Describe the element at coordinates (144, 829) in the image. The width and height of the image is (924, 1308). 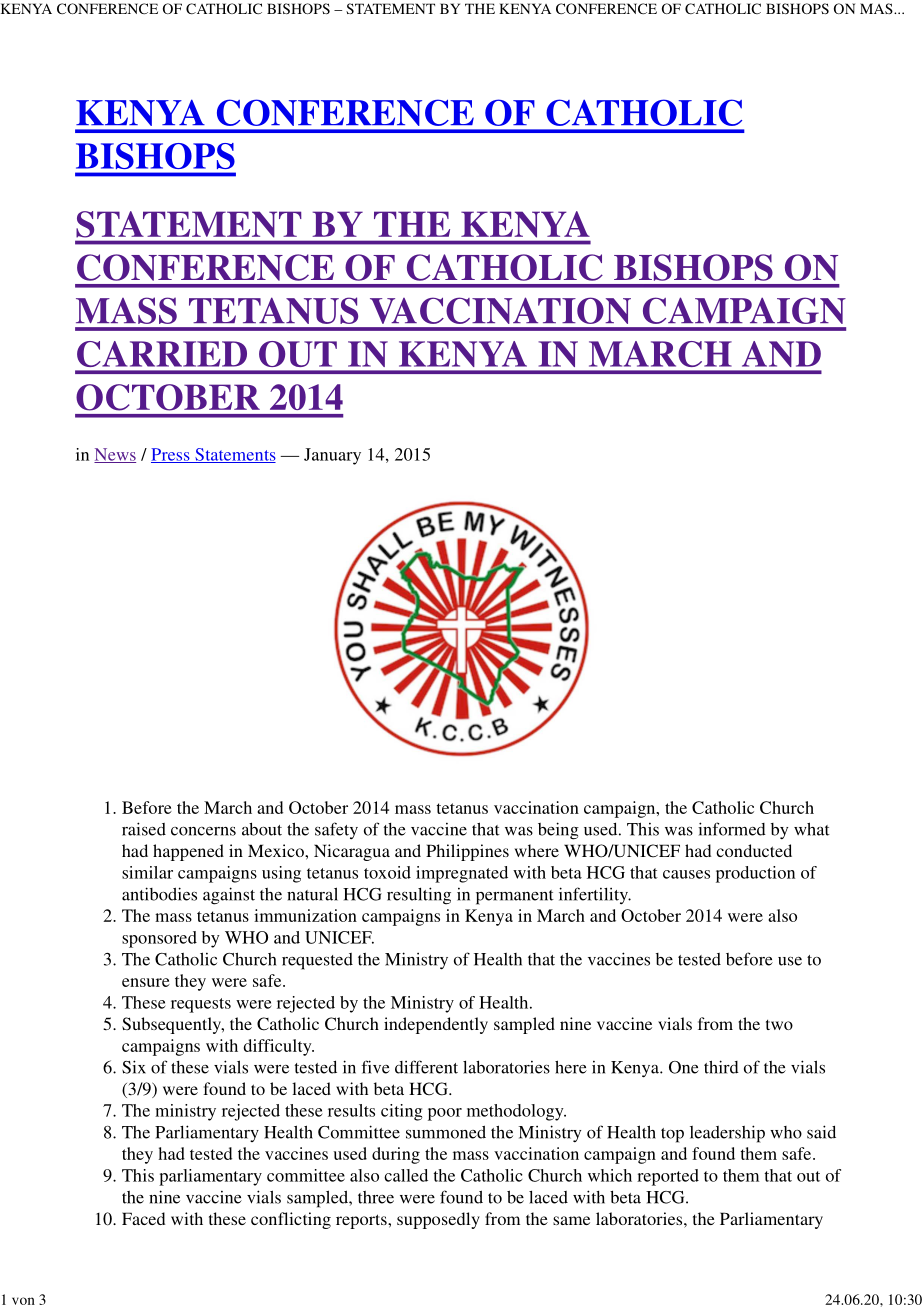
I see `raised` at that location.
